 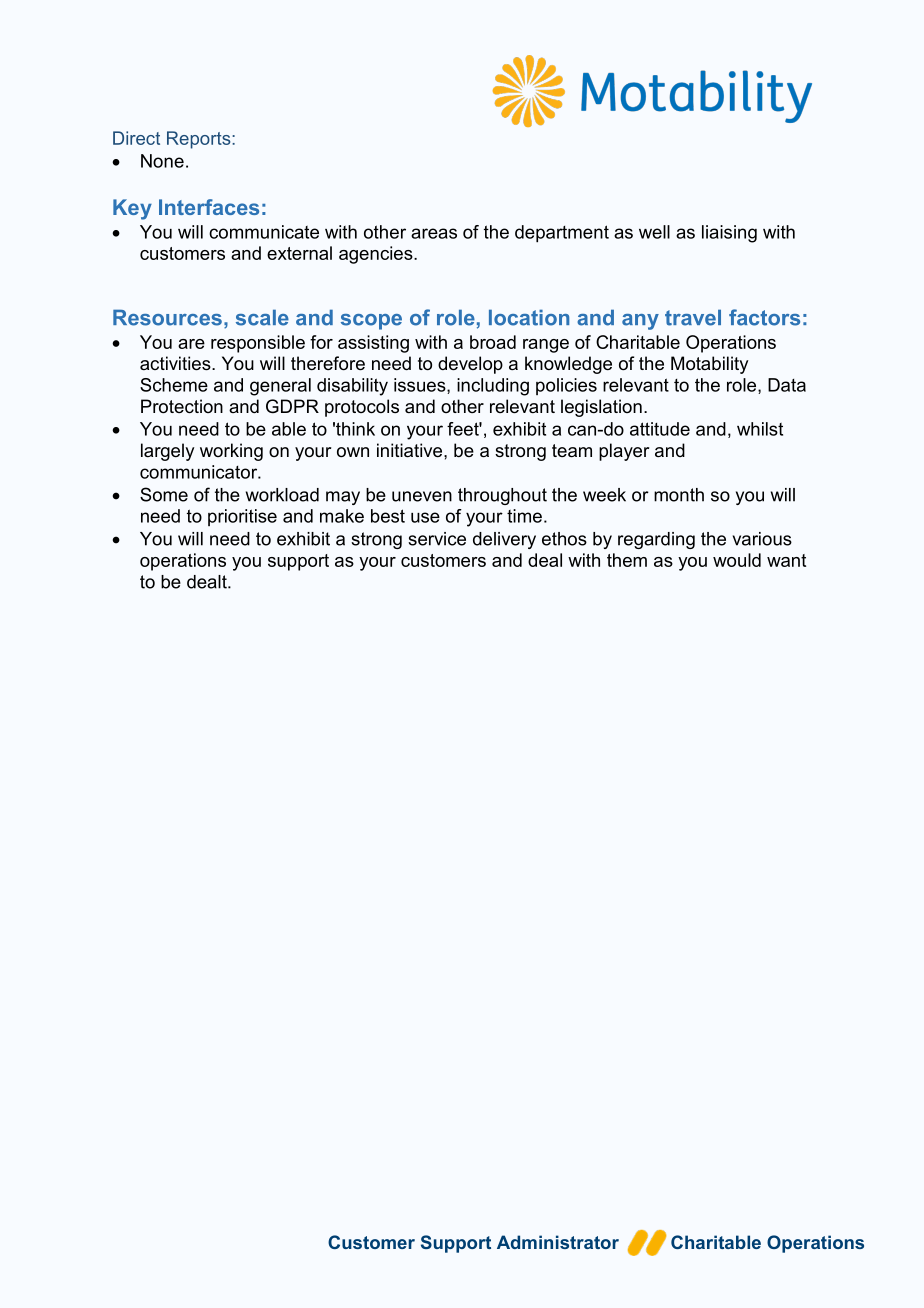 I want to click on them, so click(x=627, y=560).
